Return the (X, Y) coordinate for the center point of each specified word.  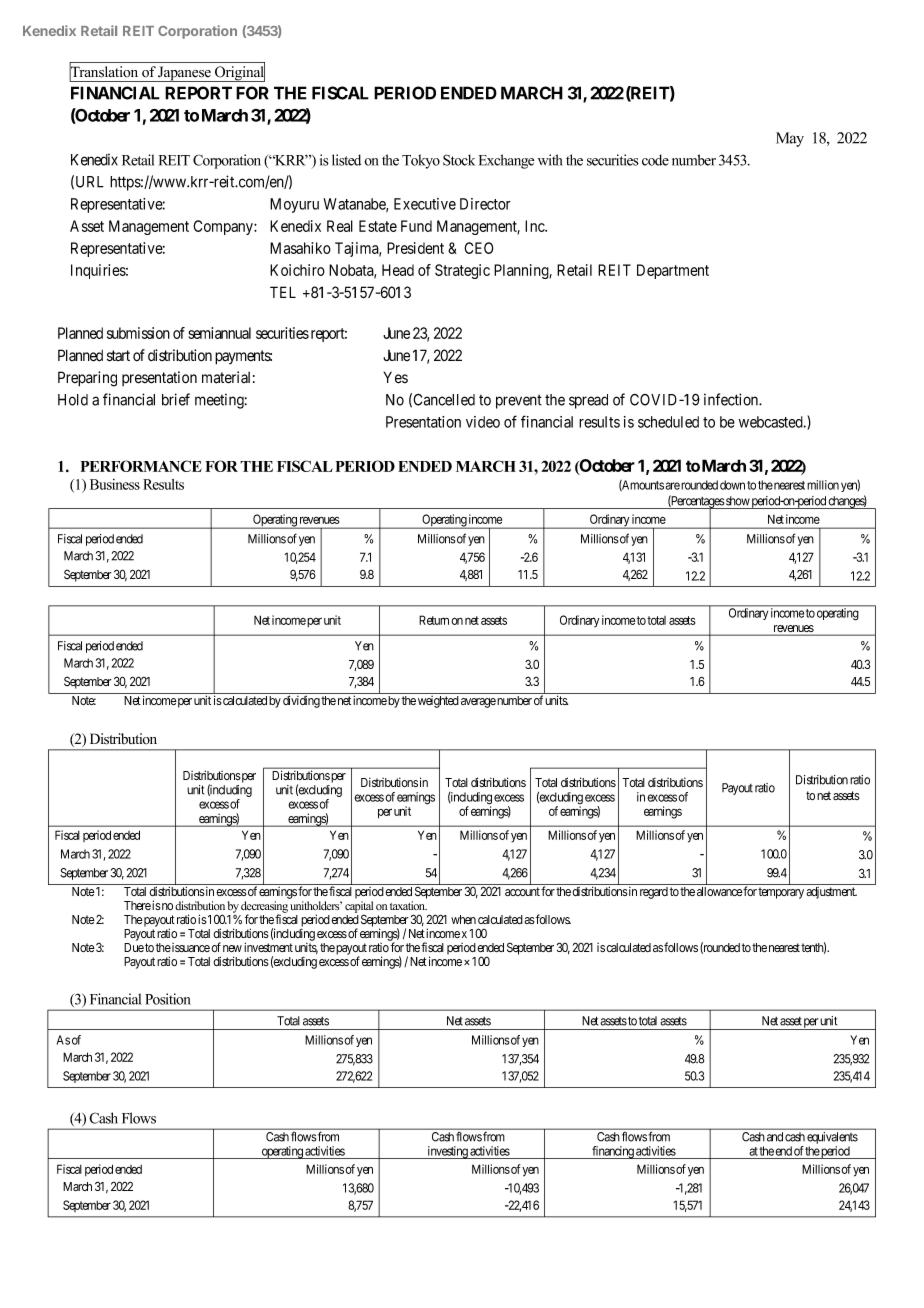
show (737, 501)
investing (447, 1152)
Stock (459, 160)
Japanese (185, 74)
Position (168, 999)
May (790, 139)
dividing (301, 701)
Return (434, 620)
